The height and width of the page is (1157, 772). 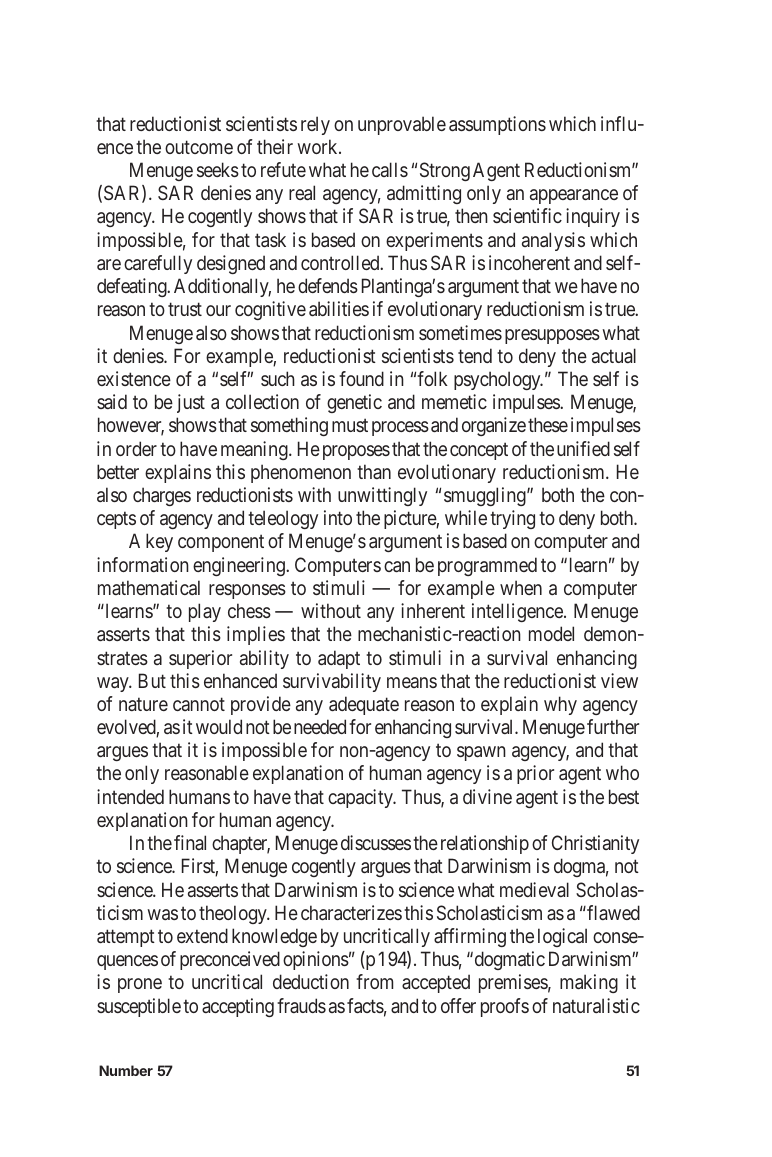 What do you see at coordinates (497, 125) in the page?
I see `assumptions` at bounding box center [497, 125].
